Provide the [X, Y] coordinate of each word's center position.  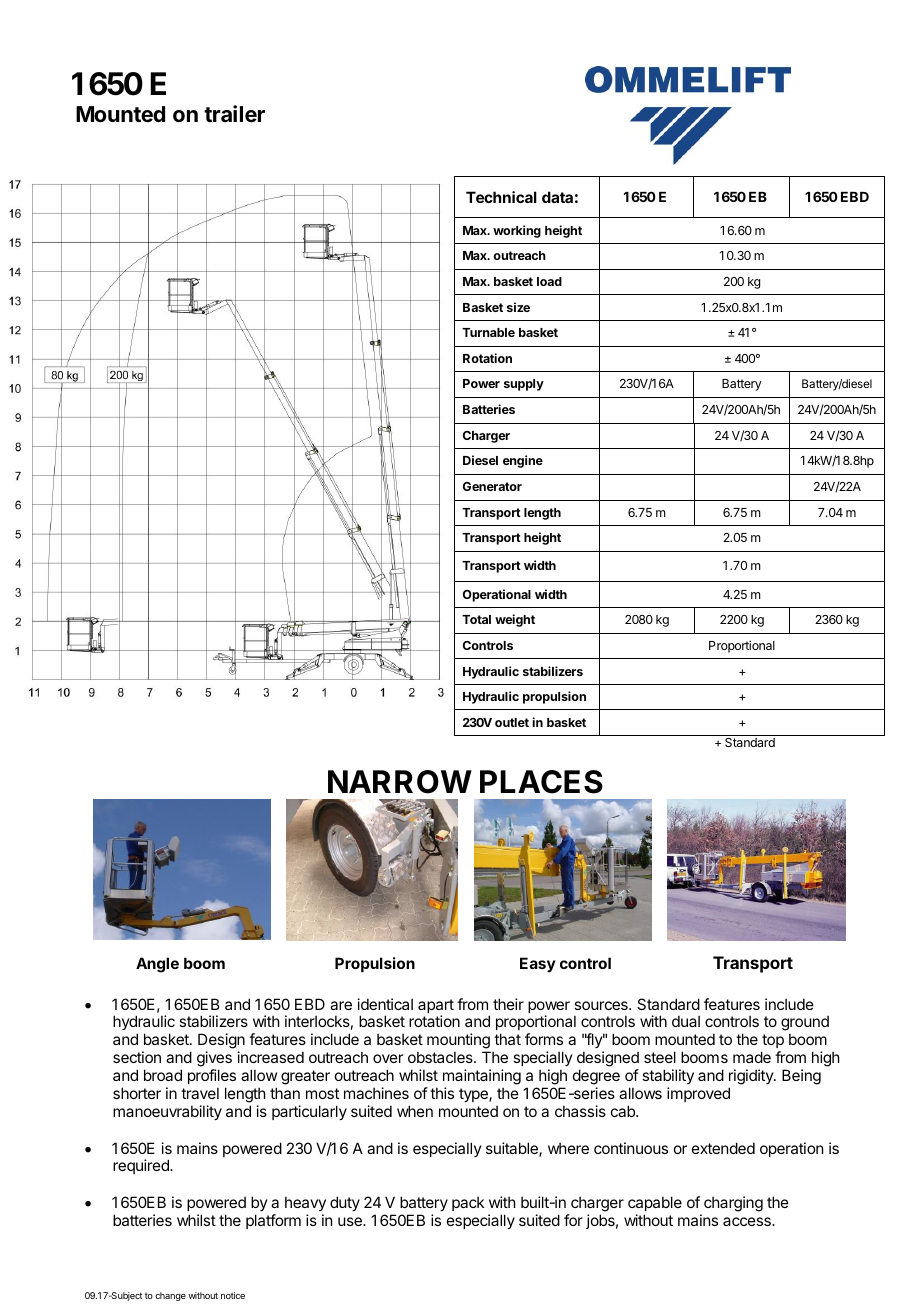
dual [686, 1021]
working [517, 231]
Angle [157, 965]
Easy [538, 964]
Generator [492, 486]
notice [233, 1295]
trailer [234, 114]
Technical [501, 197]
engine [523, 461]
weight [515, 620]
